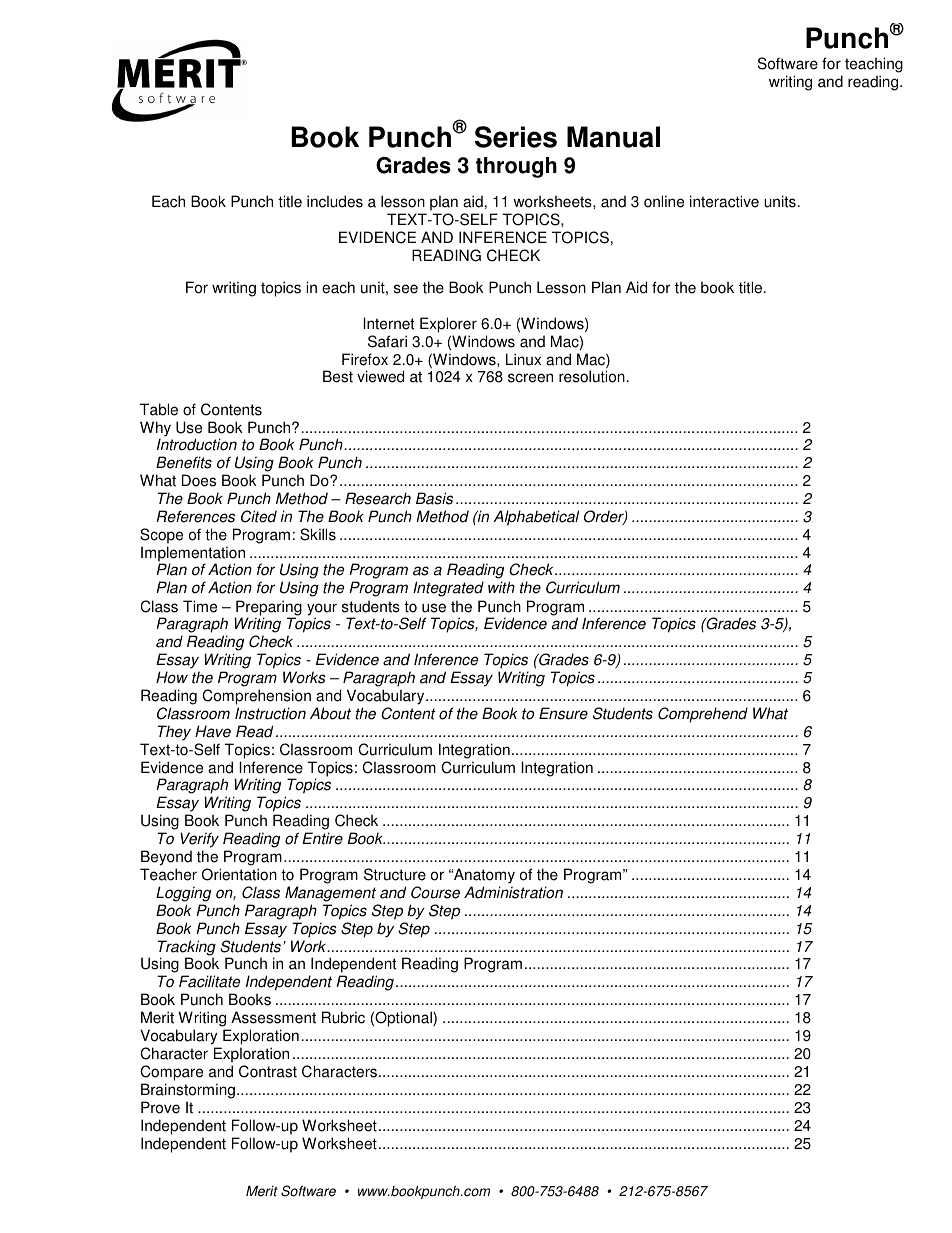  I want to click on Administration, so click(513, 892).
